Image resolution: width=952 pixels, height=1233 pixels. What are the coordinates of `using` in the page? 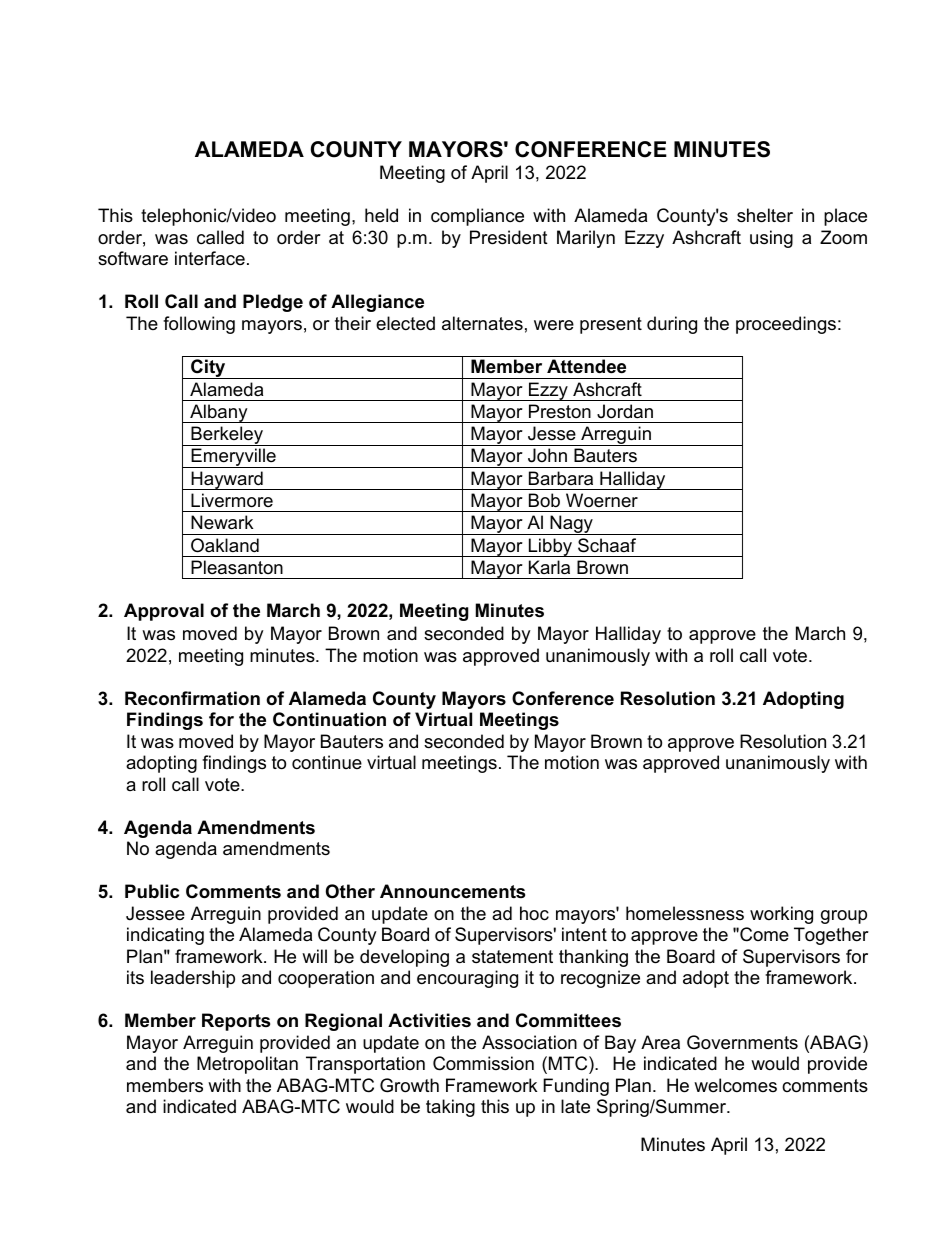 It's located at (771, 239).
